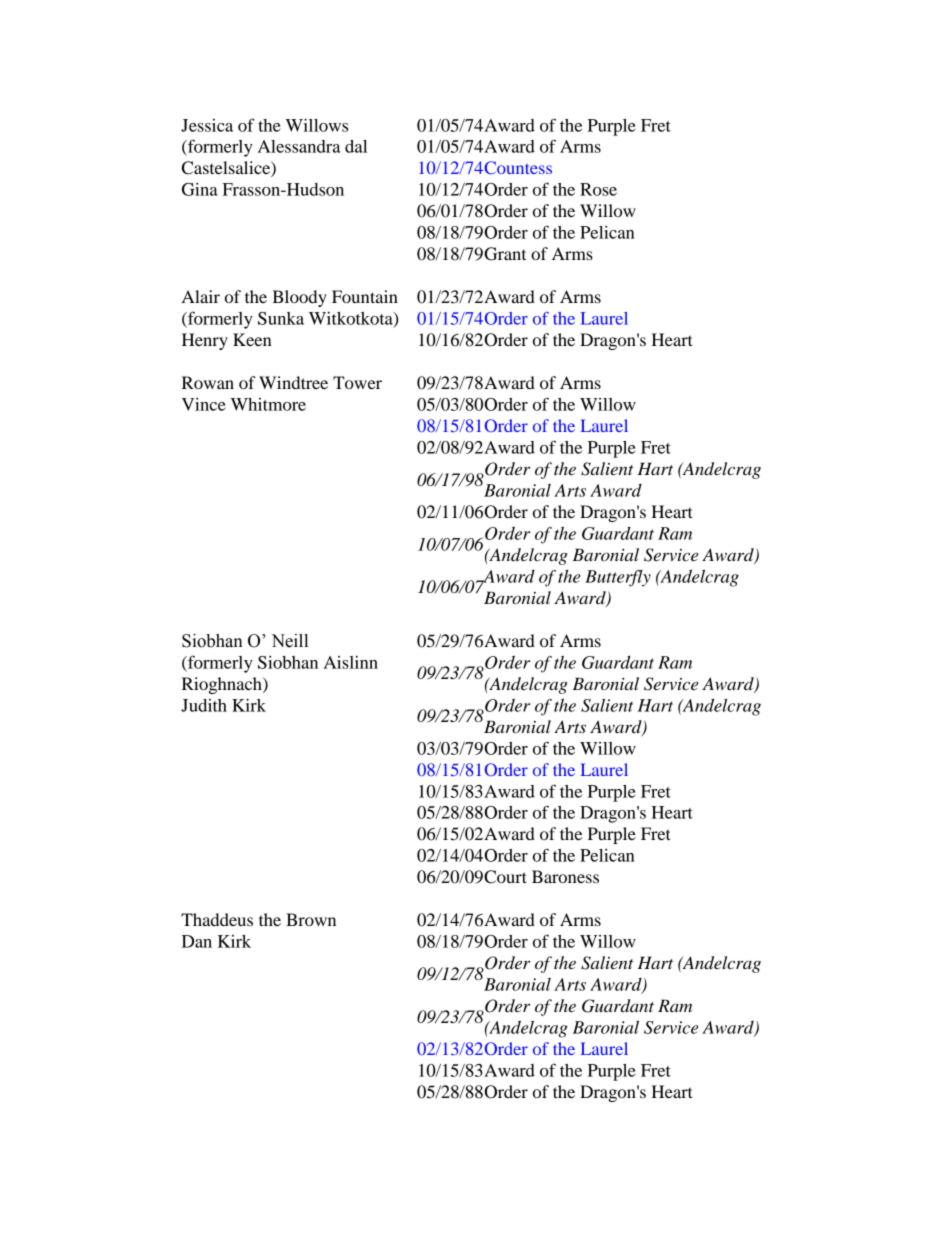 The image size is (952, 1233). I want to click on Butterfly, so click(618, 578).
